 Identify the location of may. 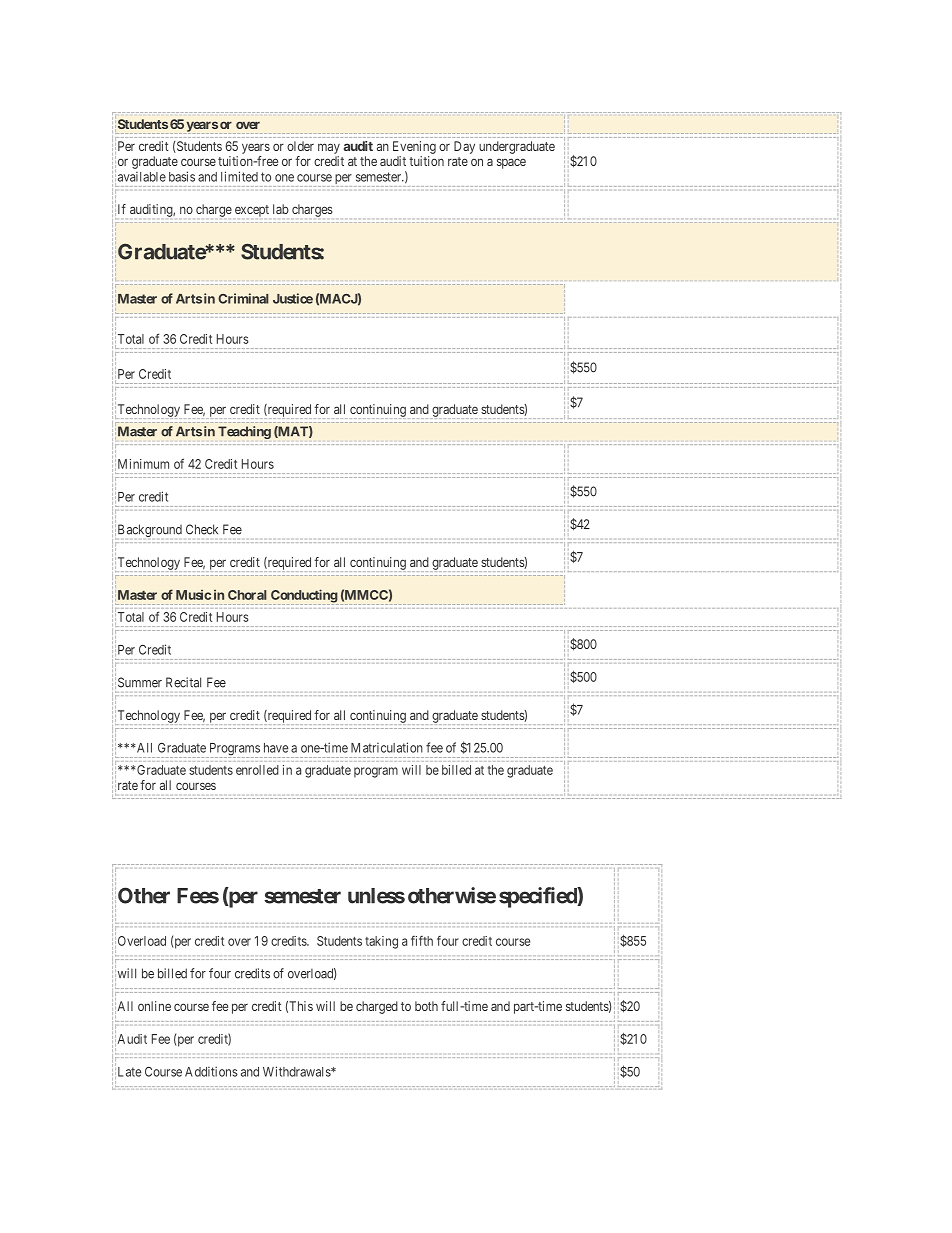
(329, 148).
